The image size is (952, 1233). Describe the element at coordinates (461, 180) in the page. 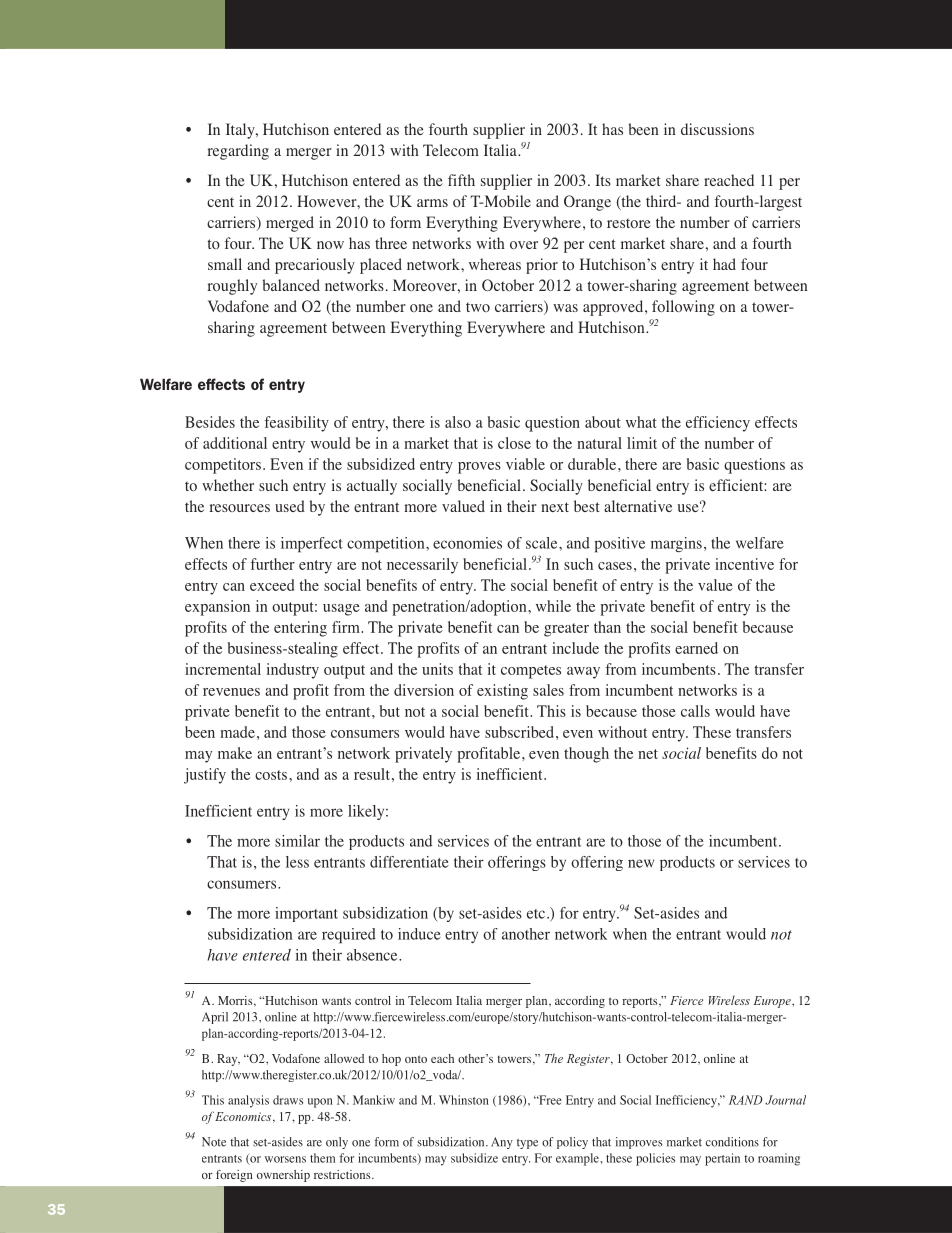

I see `fifth` at that location.
